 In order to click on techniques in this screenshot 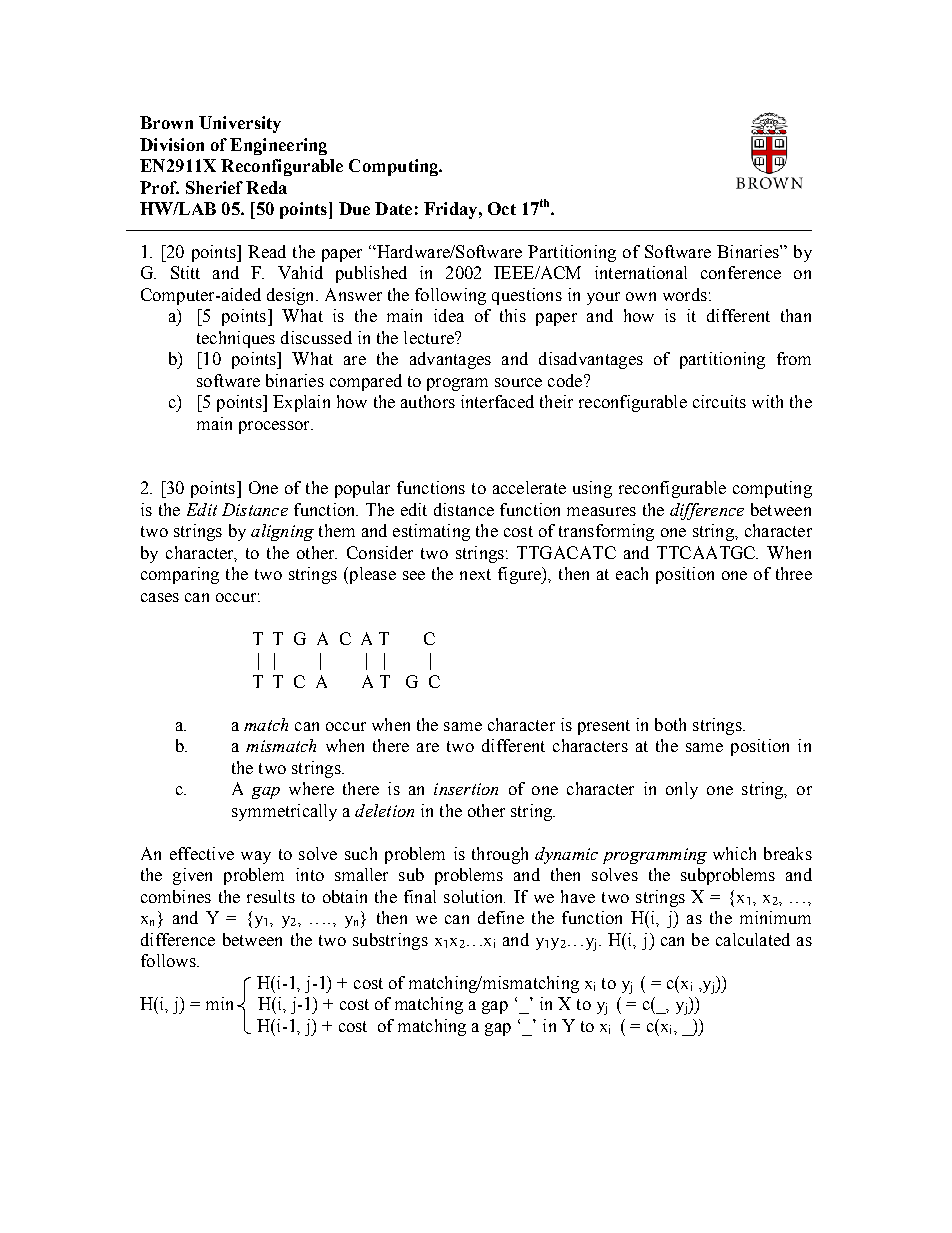, I will do `click(236, 339)`.
